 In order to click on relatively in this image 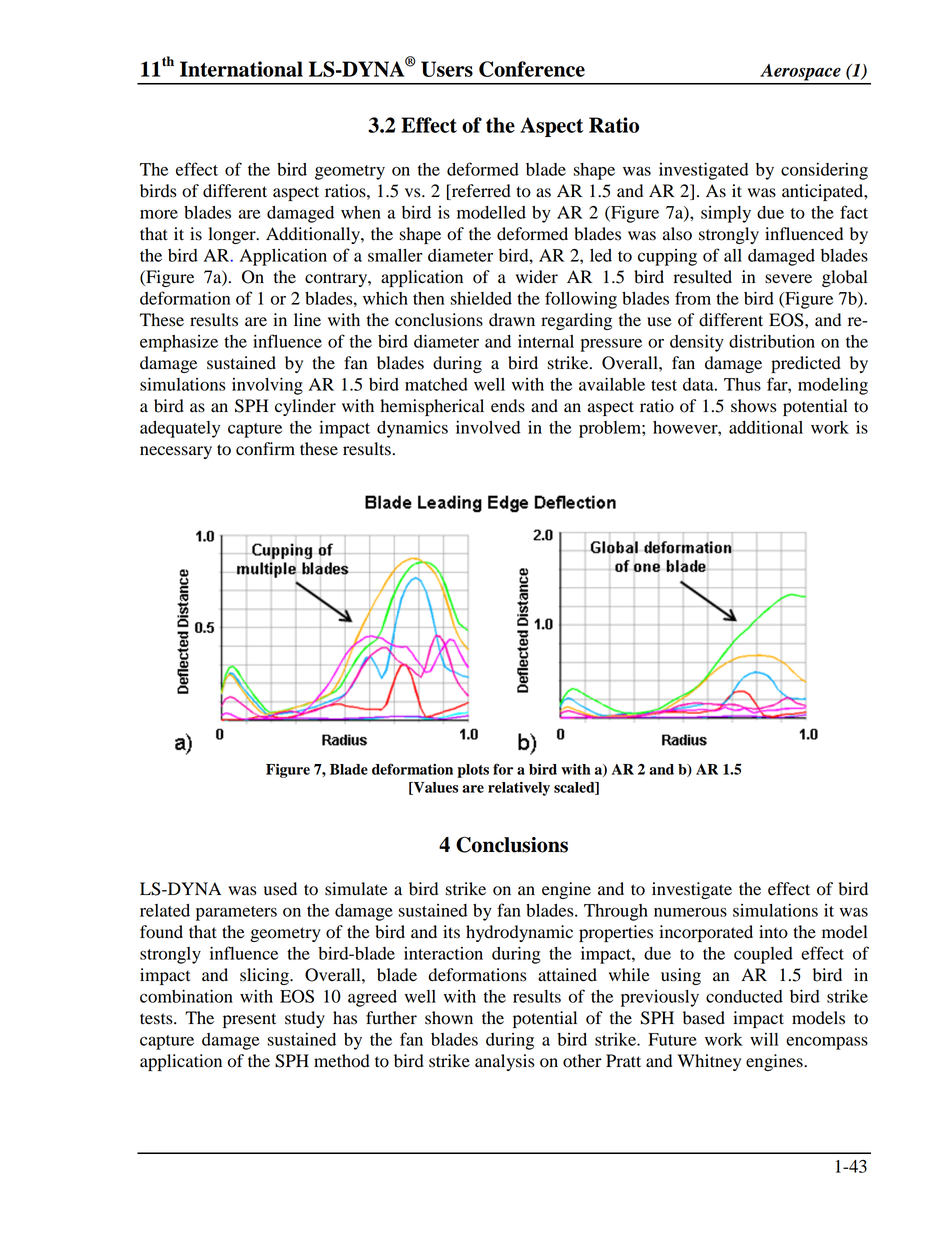, I will do `click(519, 789)`.
